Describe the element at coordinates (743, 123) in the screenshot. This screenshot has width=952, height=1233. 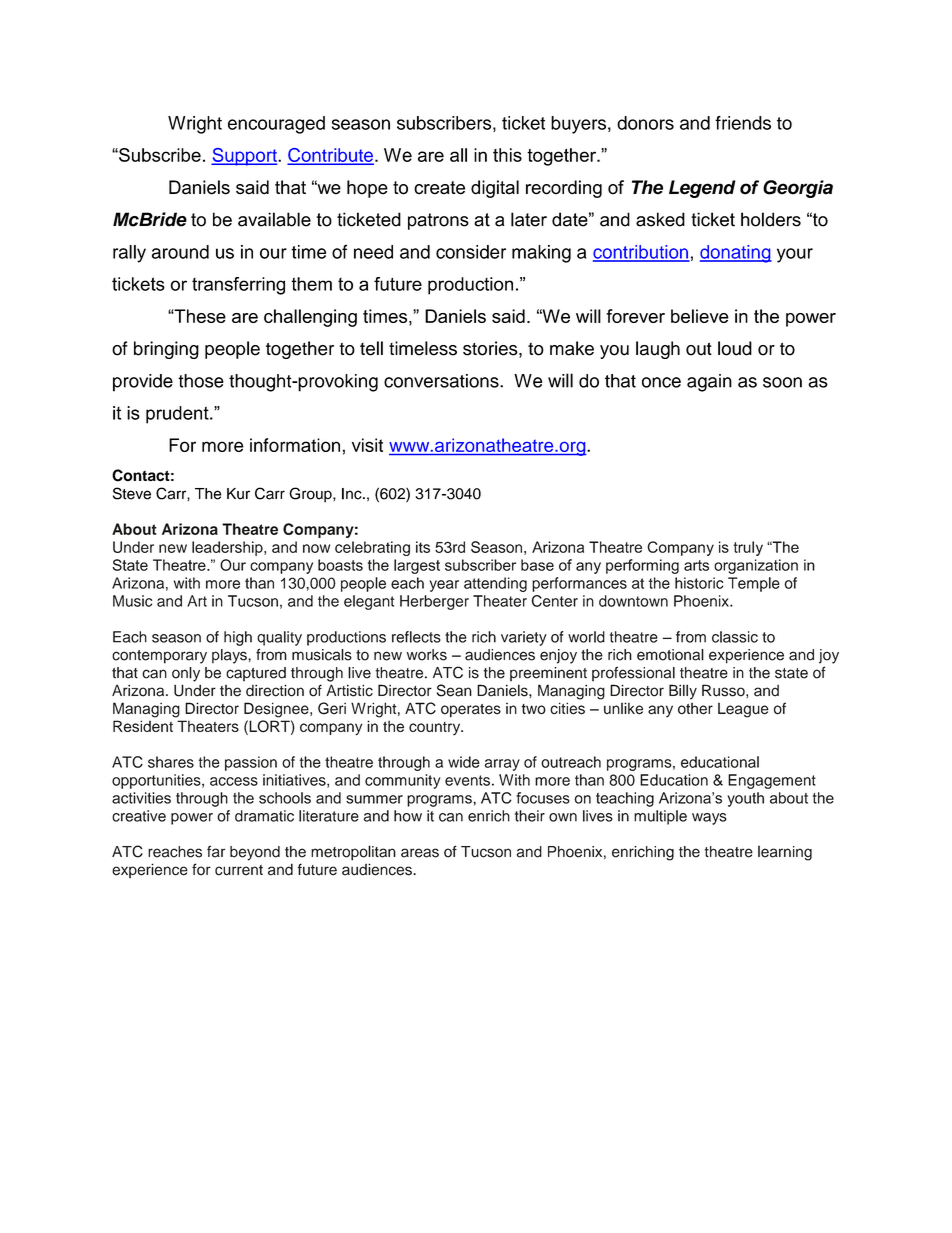
I see `friends` at that location.
